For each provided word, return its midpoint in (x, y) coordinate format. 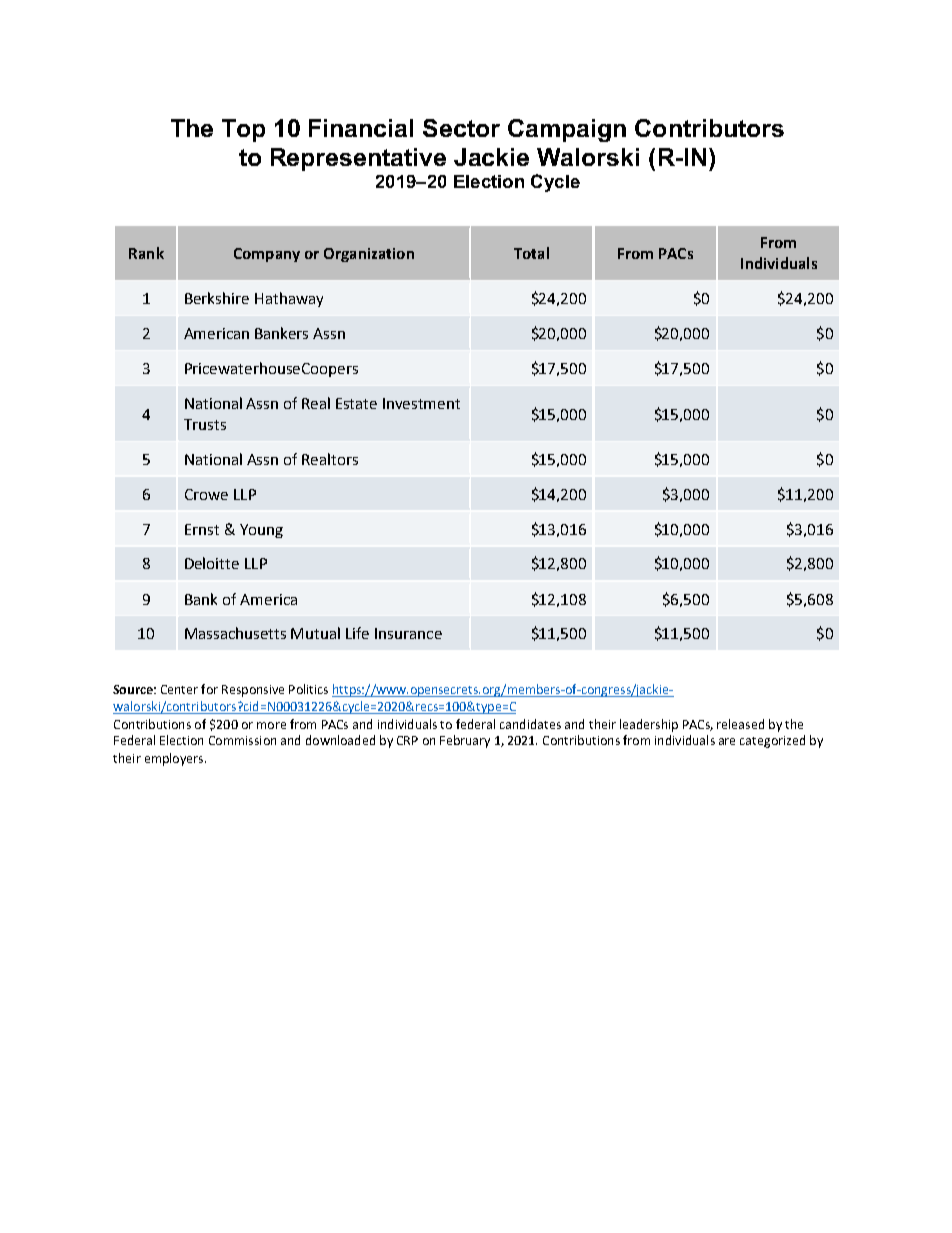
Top (243, 130)
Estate (356, 403)
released (740, 724)
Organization (369, 255)
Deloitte (212, 563)
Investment (421, 403)
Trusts (205, 424)
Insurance (408, 633)
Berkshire (217, 298)
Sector (461, 128)
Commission (242, 740)
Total (531, 253)
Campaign (567, 130)
